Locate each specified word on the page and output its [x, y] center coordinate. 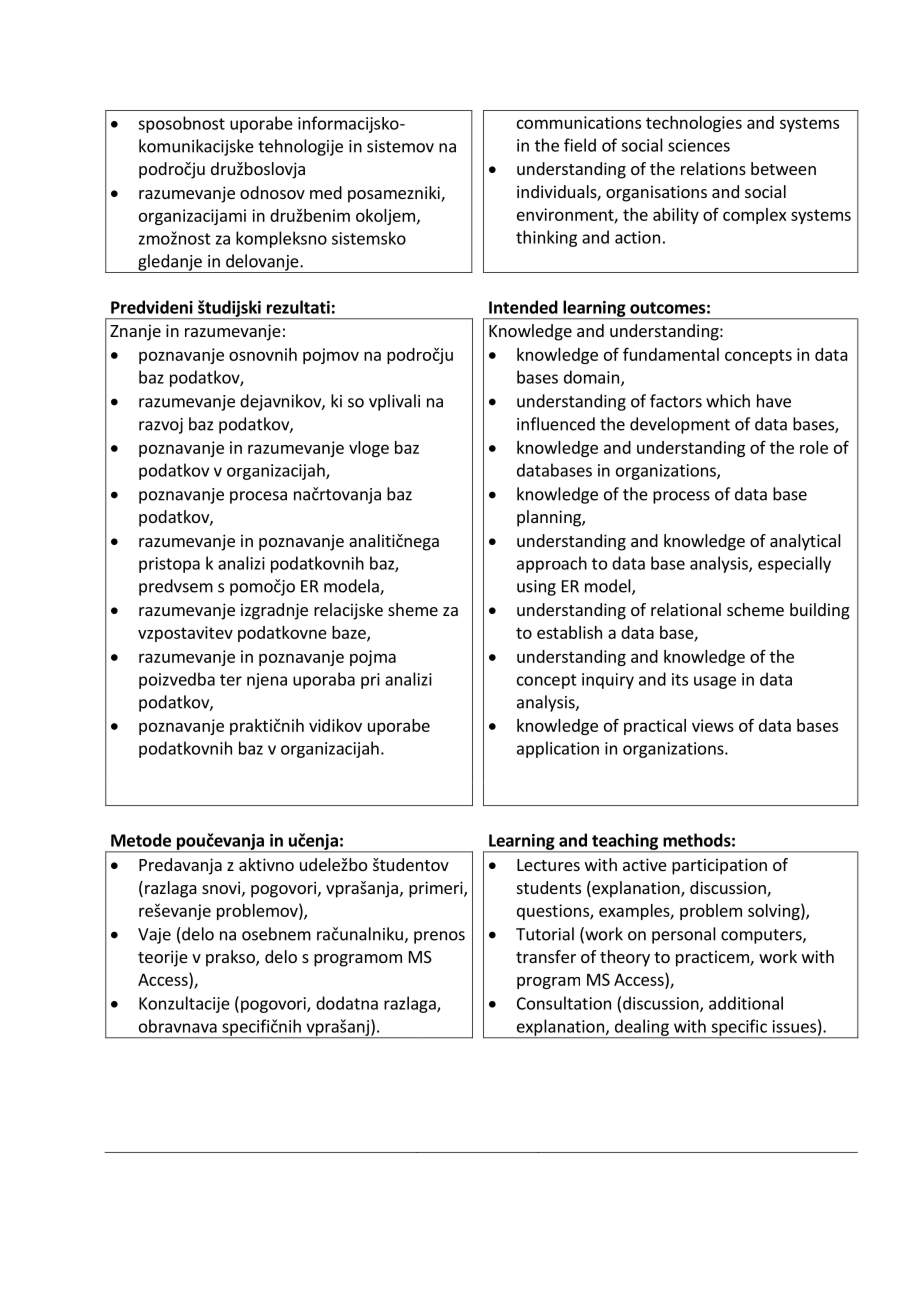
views [713, 725]
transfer [546, 956]
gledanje [170, 263]
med [326, 192]
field [580, 145]
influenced [556, 424]
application [558, 749]
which [728, 401]
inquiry [608, 681]
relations [713, 168]
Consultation [564, 1003]
